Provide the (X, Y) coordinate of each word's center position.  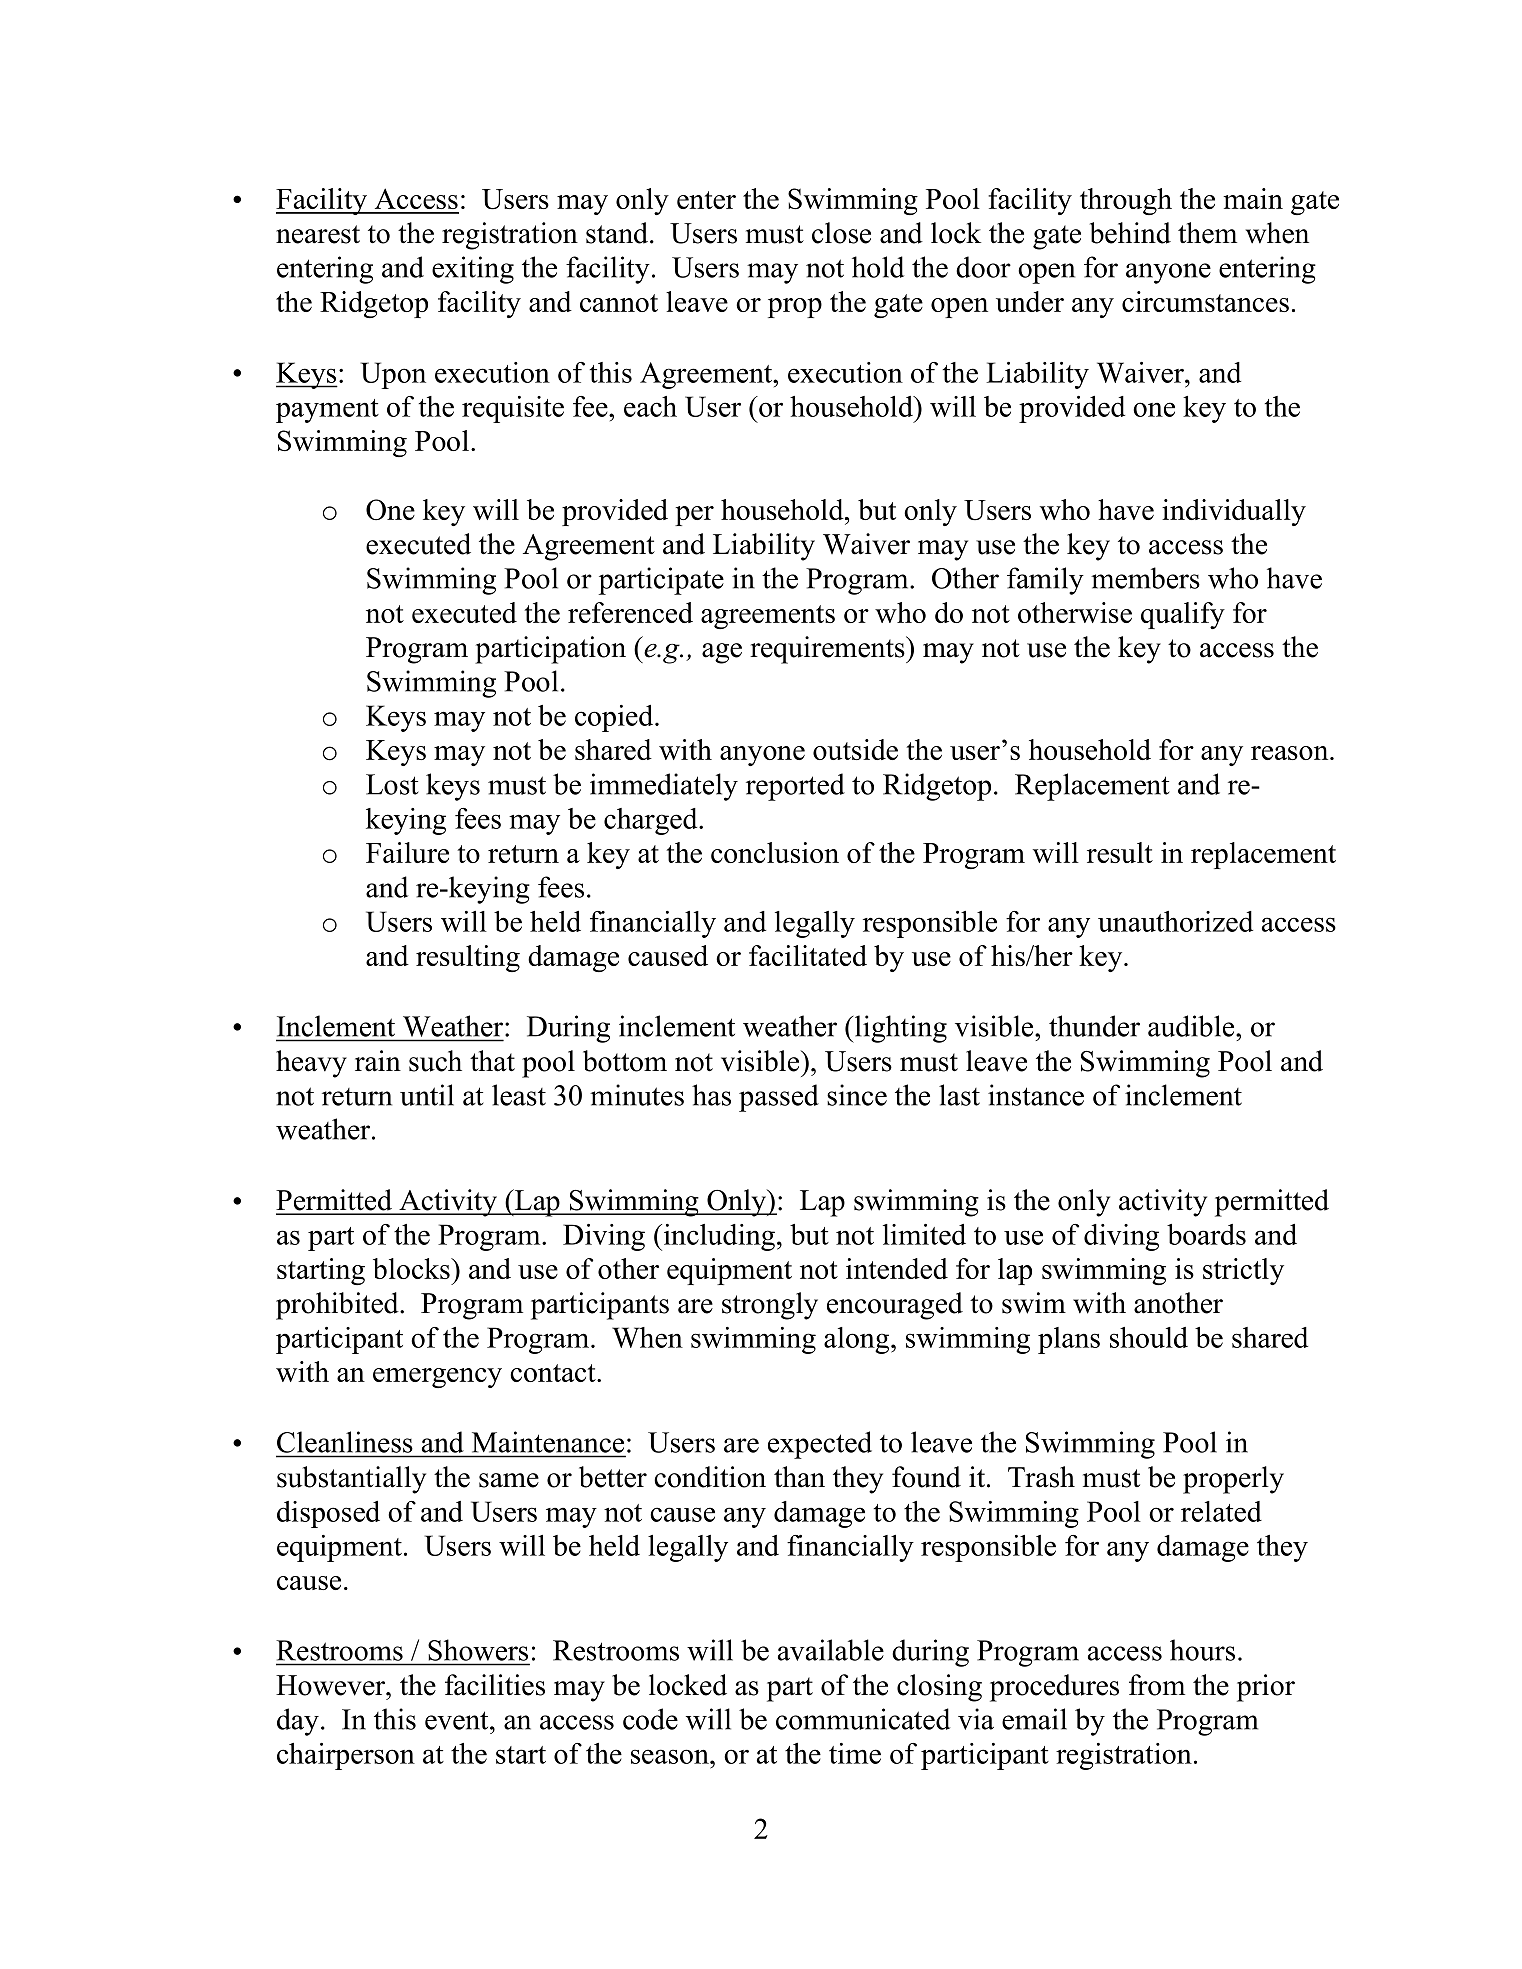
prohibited (338, 1306)
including (718, 1237)
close (841, 233)
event (458, 1720)
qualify (1183, 615)
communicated (863, 1719)
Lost (392, 784)
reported (795, 787)
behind (1130, 233)
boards (1206, 1234)
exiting (473, 270)
